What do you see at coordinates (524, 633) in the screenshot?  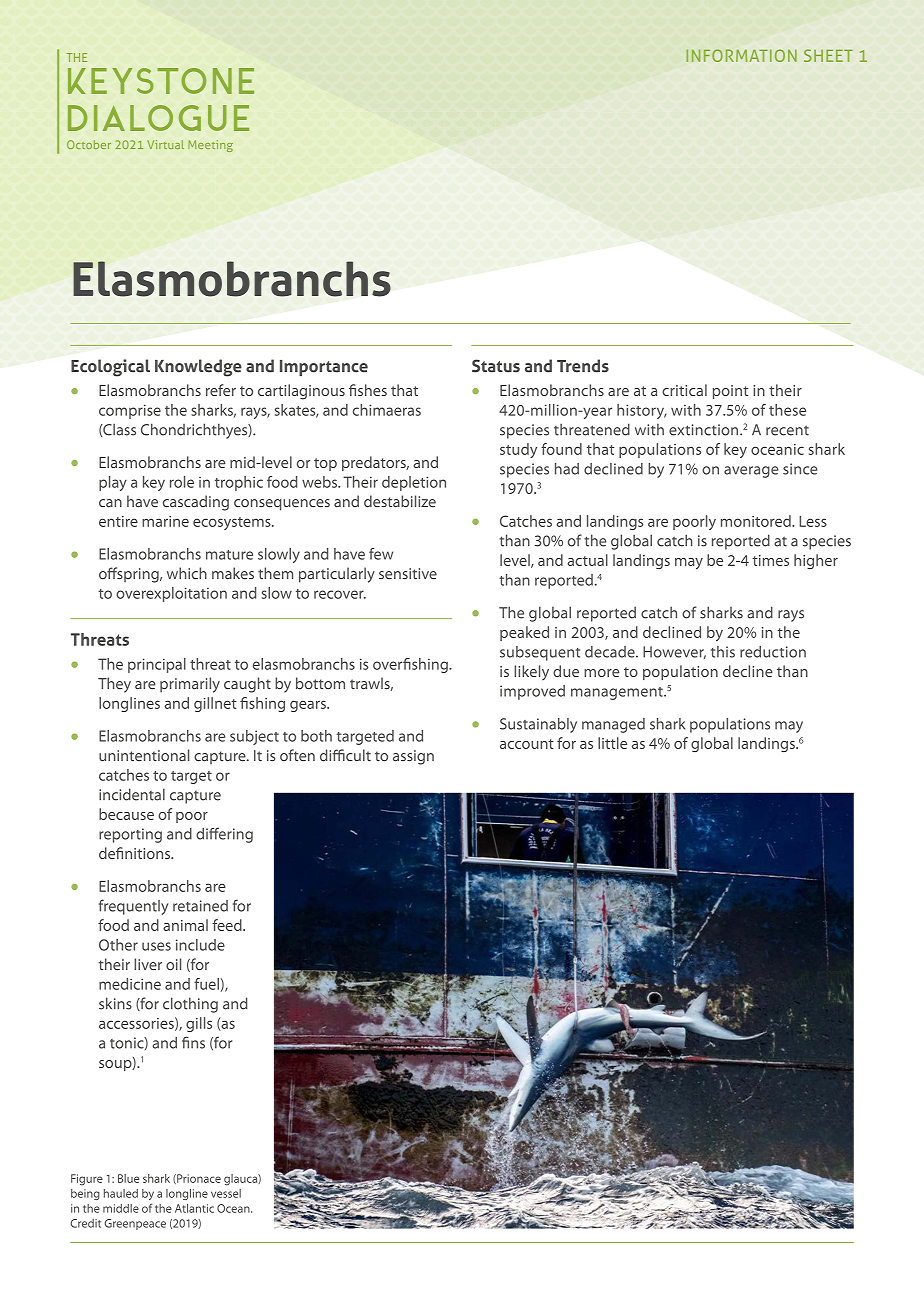 I see `peaked` at bounding box center [524, 633].
